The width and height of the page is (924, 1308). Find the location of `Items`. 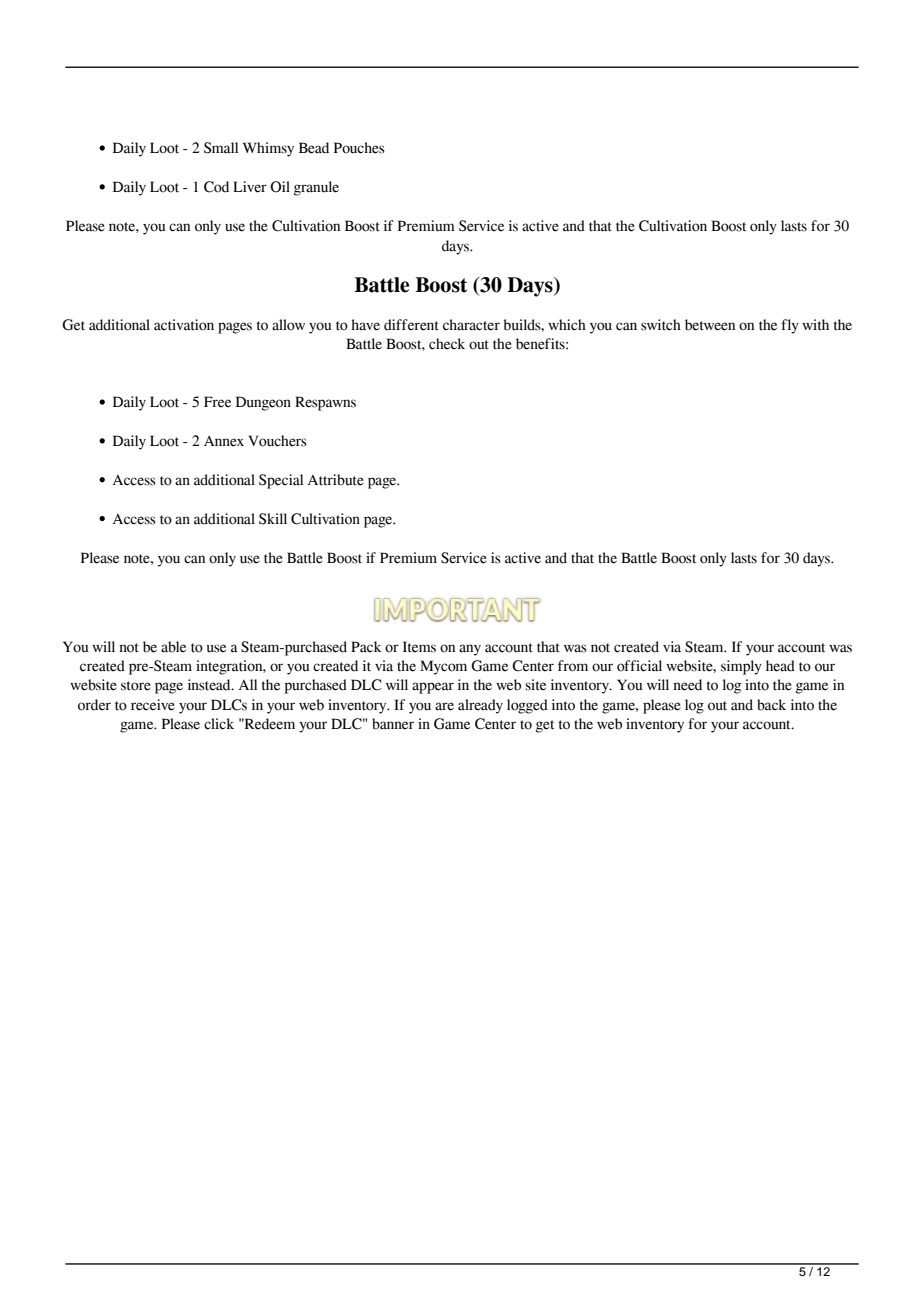

Items is located at coordinates (419, 647).
